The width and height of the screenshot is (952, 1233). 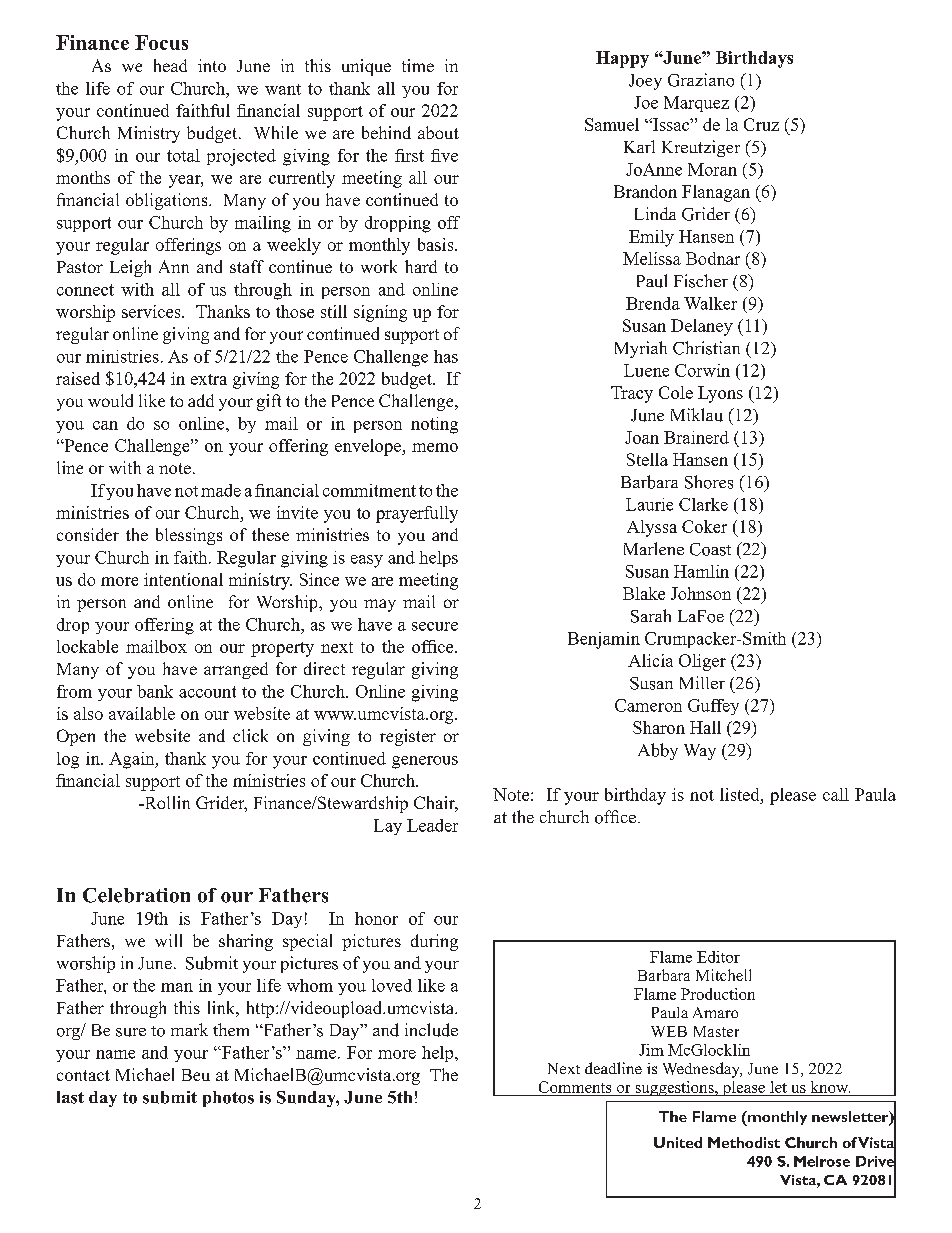 I want to click on Methodist, so click(x=744, y=1142).
